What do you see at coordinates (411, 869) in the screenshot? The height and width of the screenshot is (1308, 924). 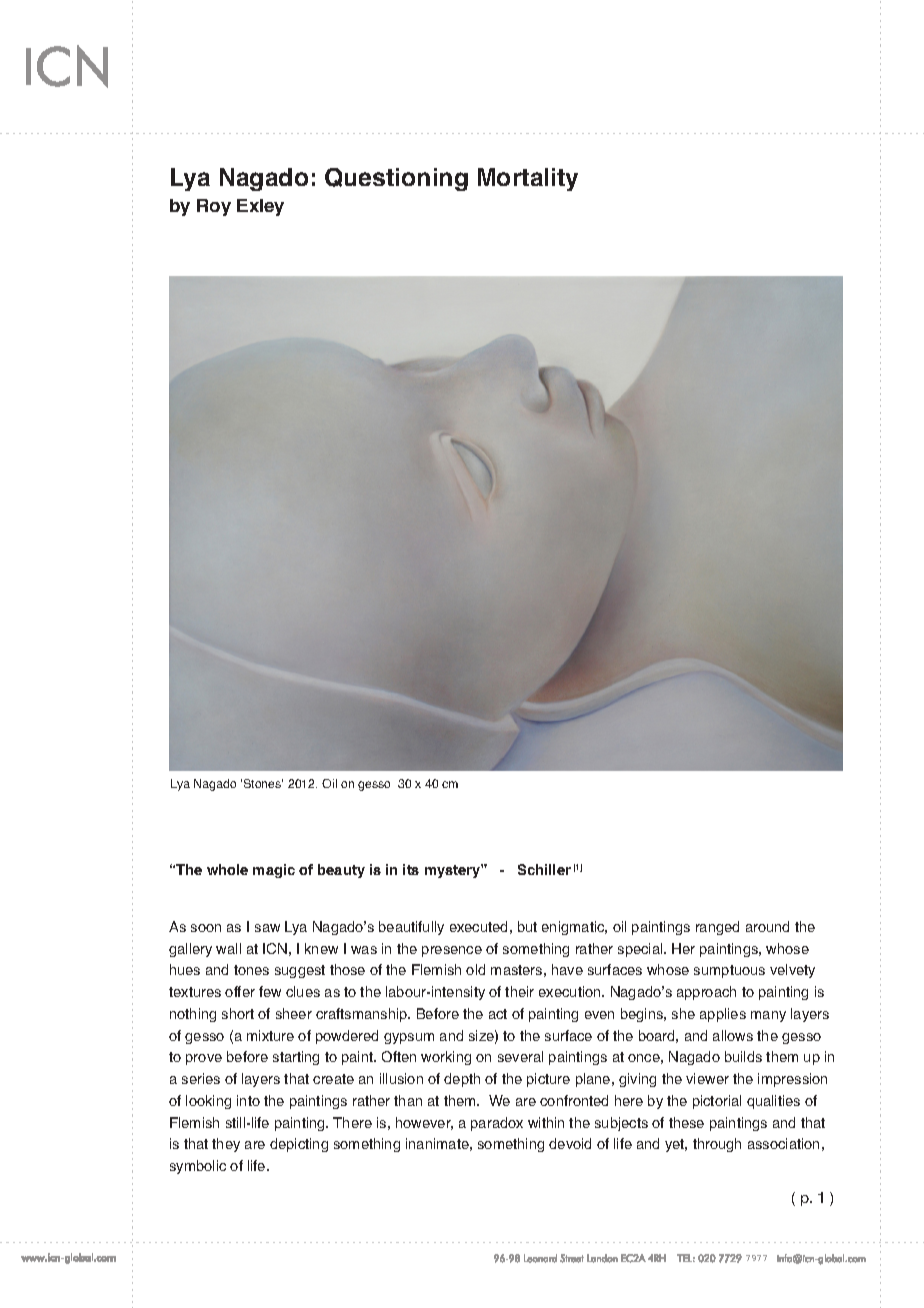 I see `its` at bounding box center [411, 869].
